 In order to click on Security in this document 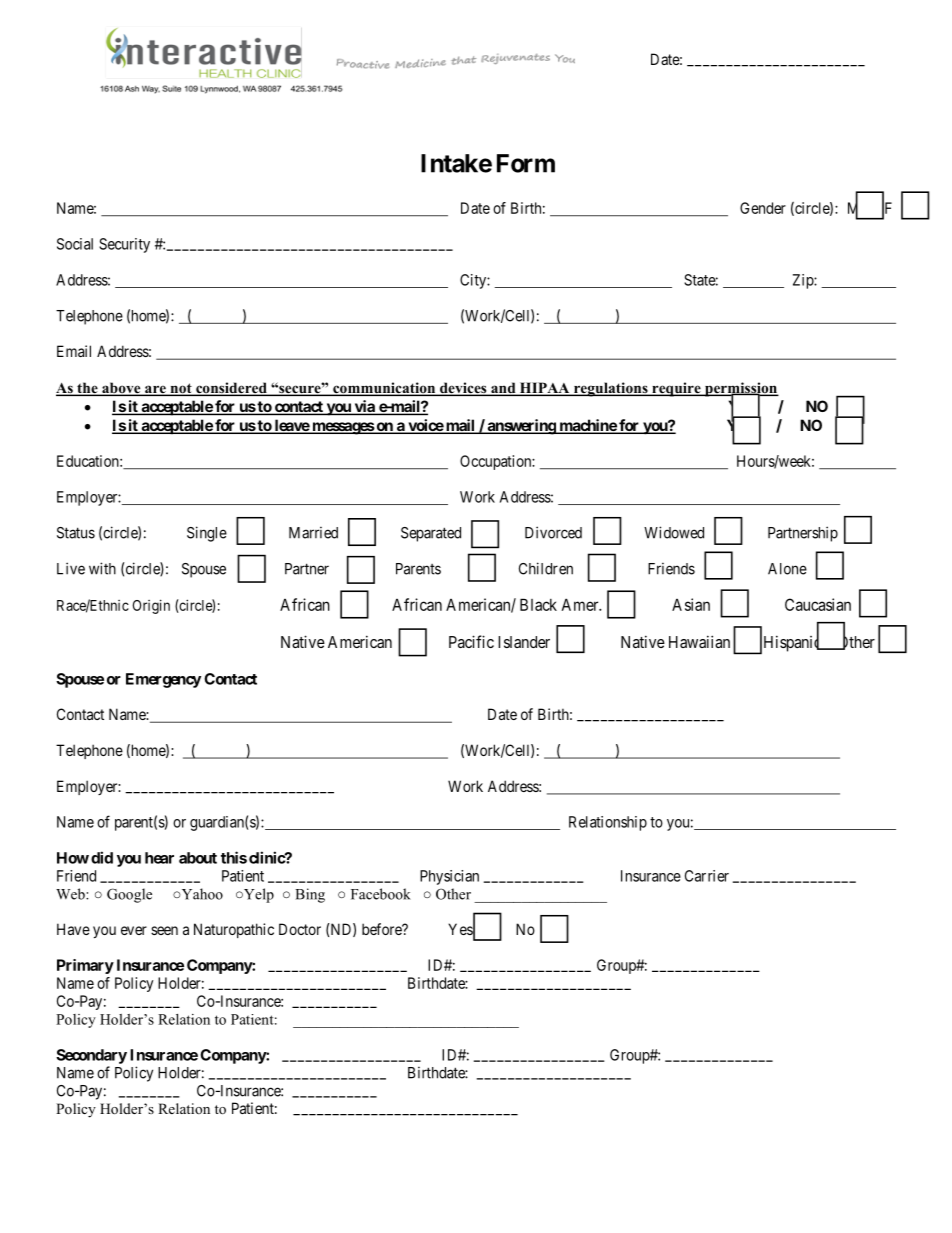, I will do `click(124, 245)`.
